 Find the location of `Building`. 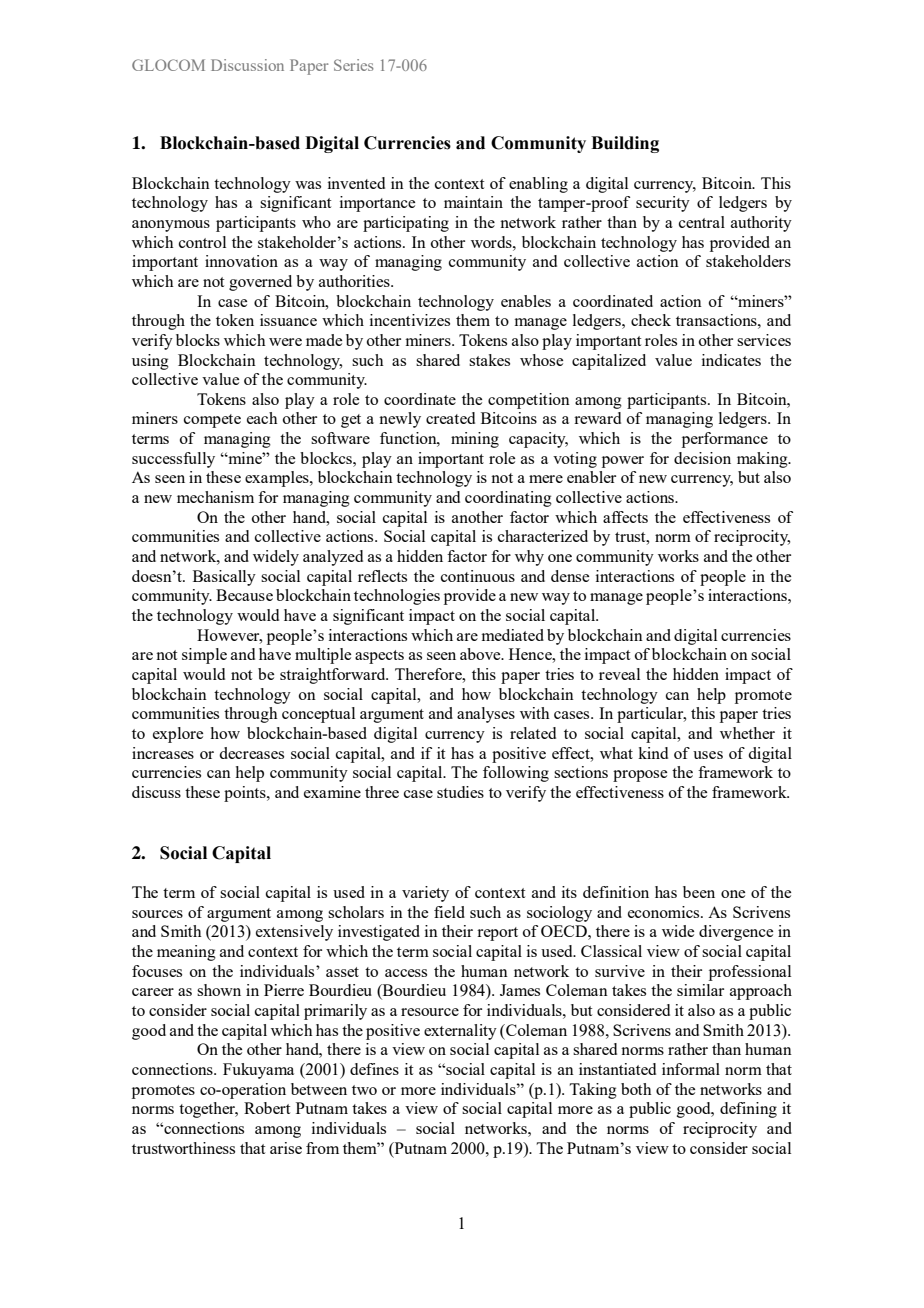

Building is located at coordinates (625, 144).
